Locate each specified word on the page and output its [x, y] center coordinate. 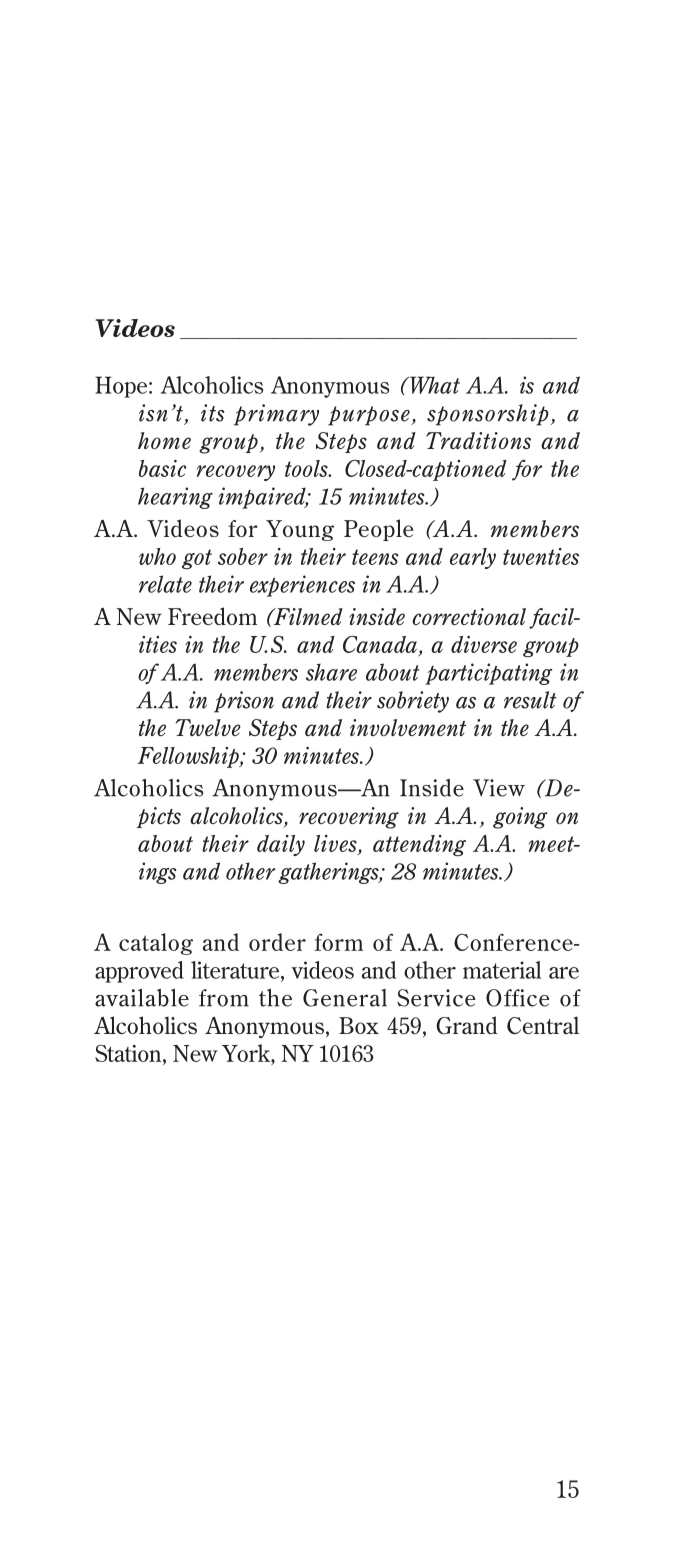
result [530, 700]
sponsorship [488, 415]
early [473, 558]
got [197, 559]
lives [336, 845]
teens [375, 557]
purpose [370, 416]
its [212, 413]
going [520, 818]
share [331, 672]
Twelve [208, 727]
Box [359, 1025]
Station [129, 1053]
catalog [156, 944]
